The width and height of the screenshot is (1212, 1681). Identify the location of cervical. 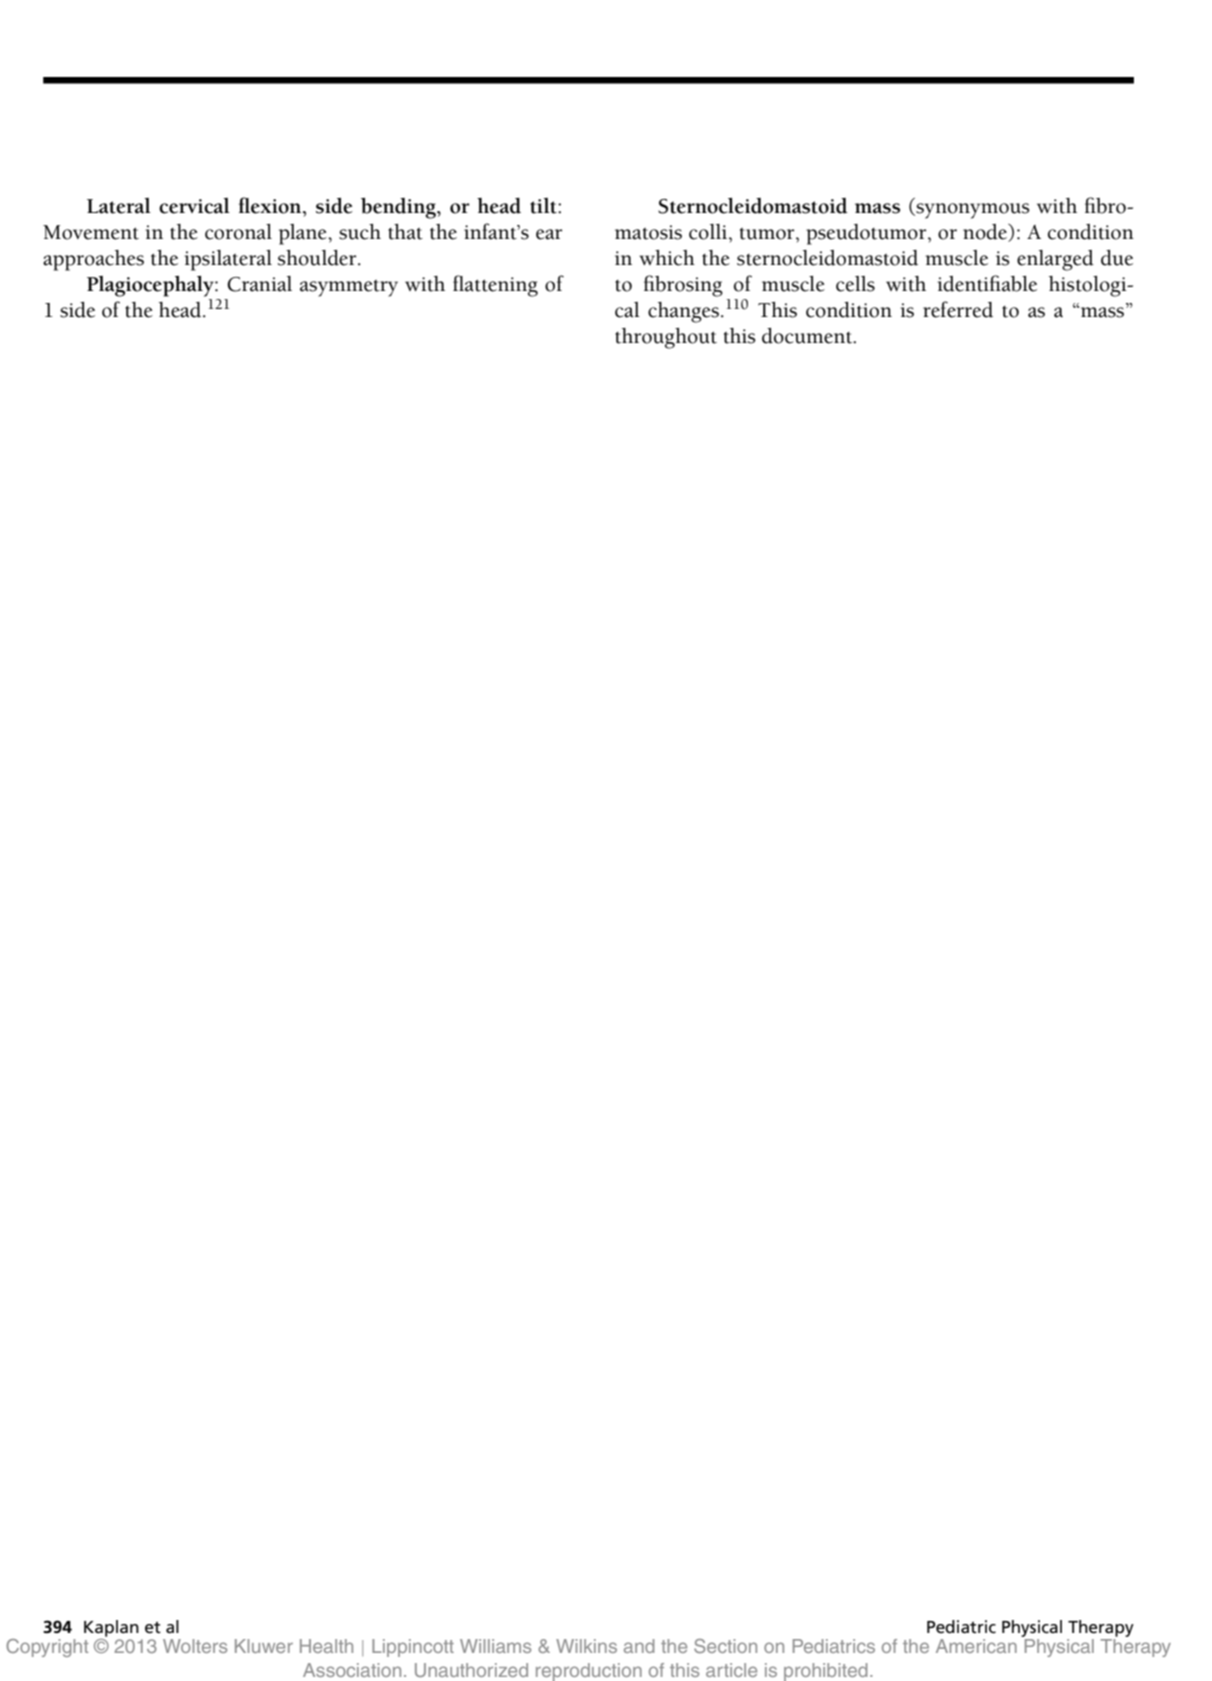
(194, 206).
